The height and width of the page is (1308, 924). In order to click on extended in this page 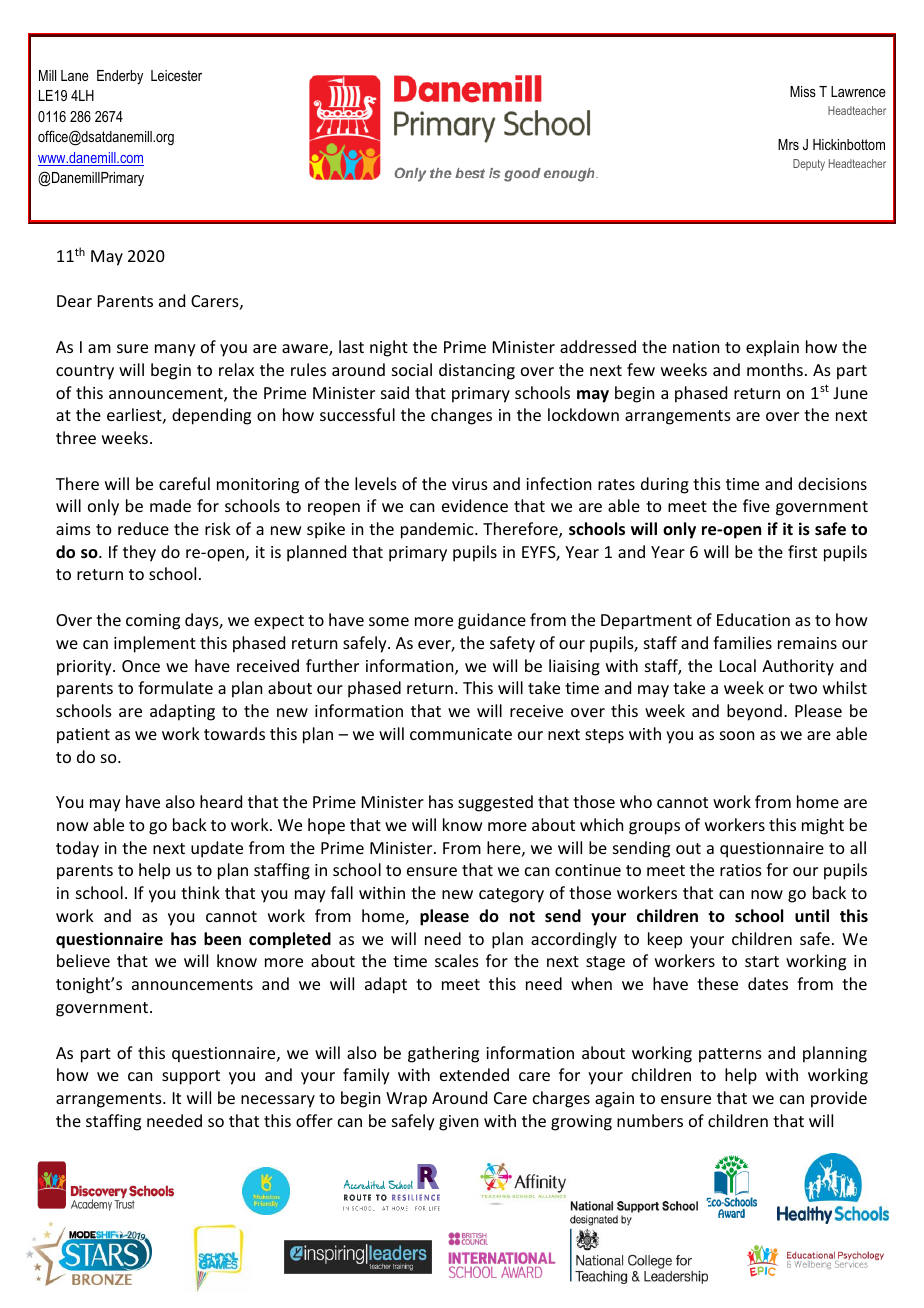, I will do `click(474, 1074)`.
